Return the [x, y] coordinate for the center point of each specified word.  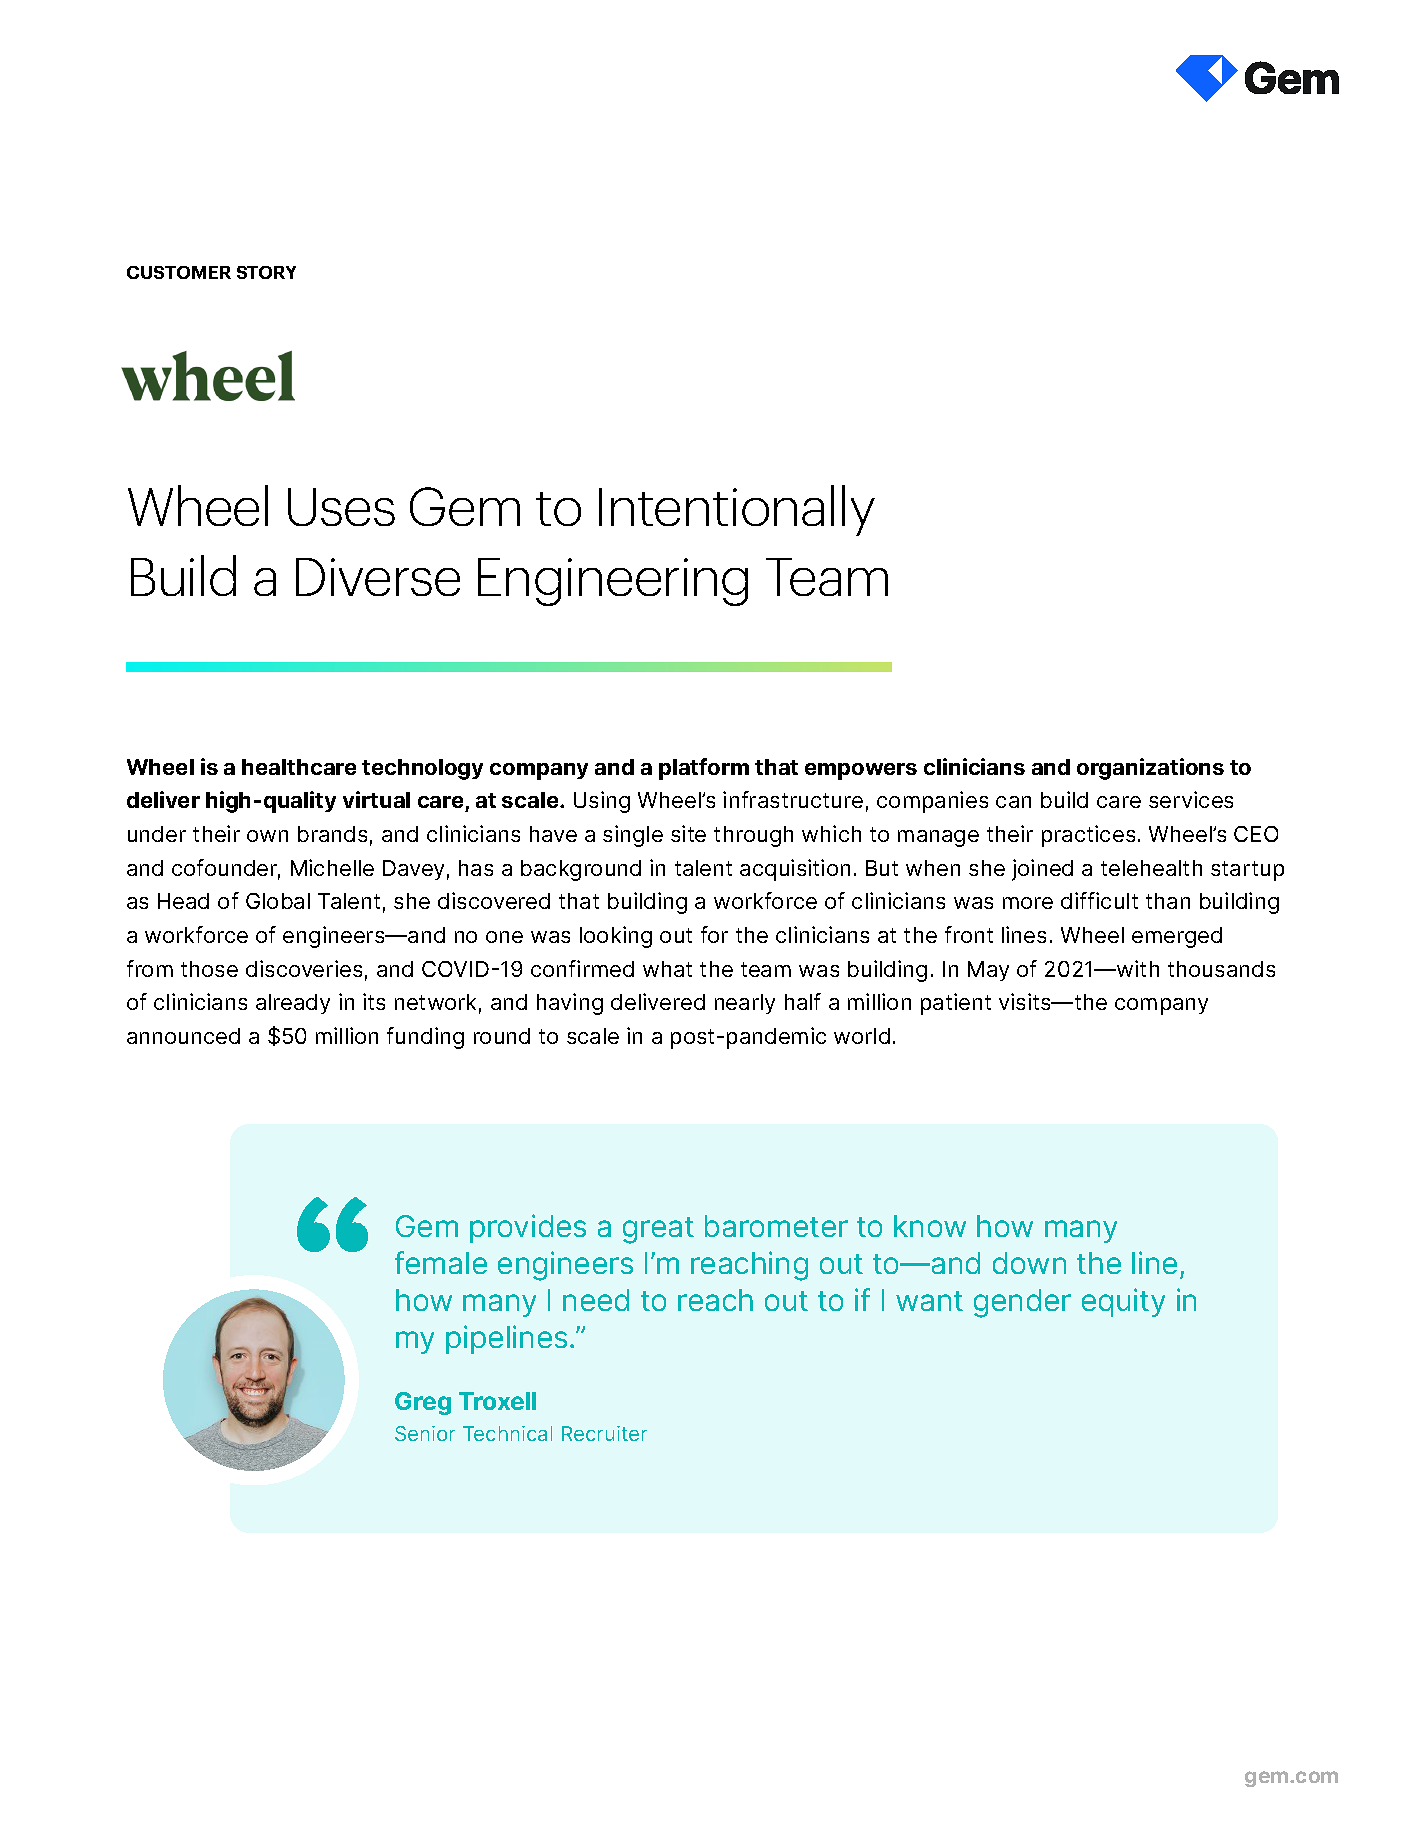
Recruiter [604, 1433]
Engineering [613, 582]
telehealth [1151, 868]
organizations [1150, 769]
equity [1123, 1302]
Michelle [332, 867]
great [658, 1230]
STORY [266, 272]
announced [183, 1036]
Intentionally [737, 510]
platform [704, 769]
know [930, 1226]
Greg [423, 1403]
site [688, 833]
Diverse [378, 577]
